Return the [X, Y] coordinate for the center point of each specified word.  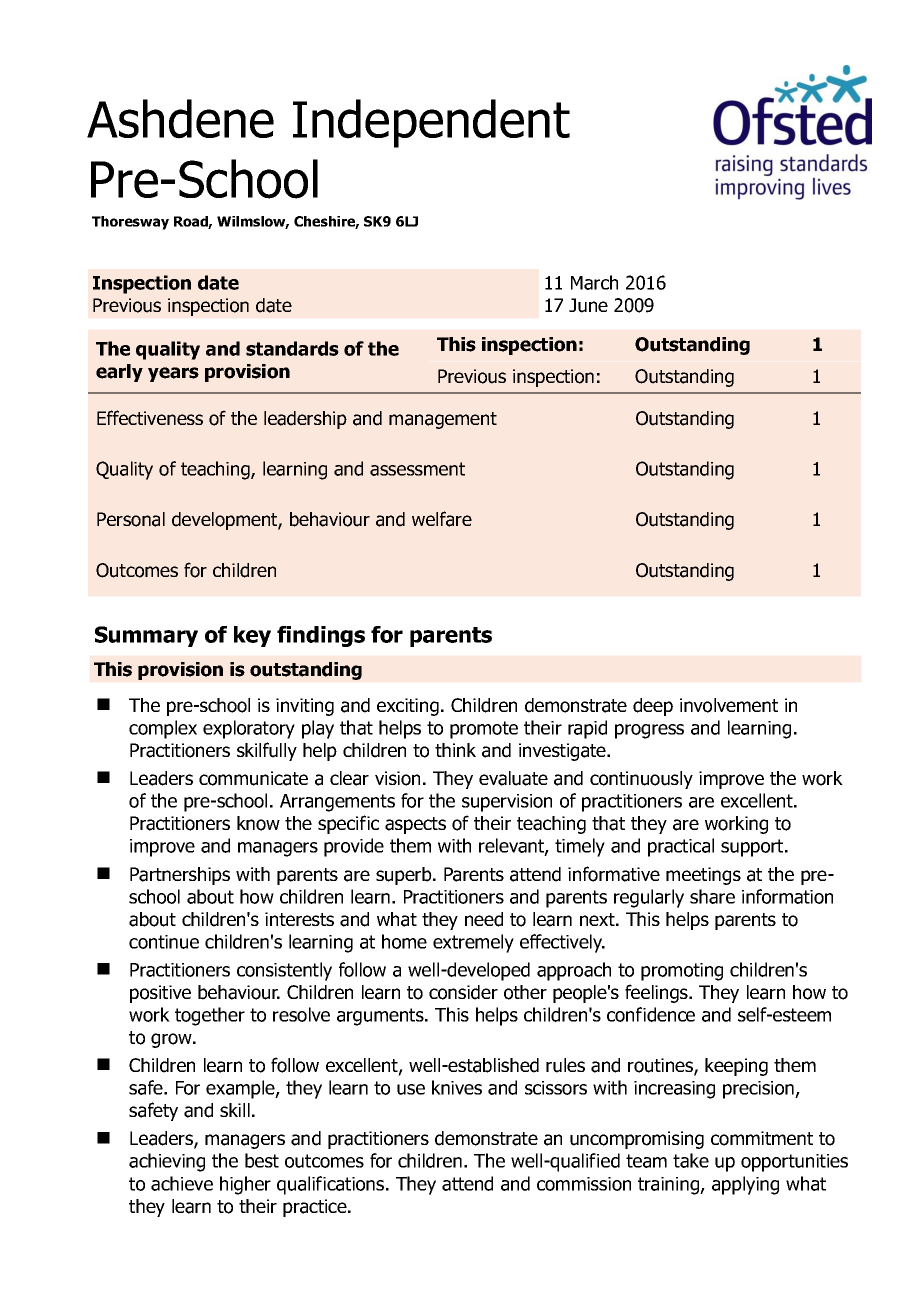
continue [164, 942]
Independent [431, 123]
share [712, 896]
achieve [182, 1183]
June [588, 305]
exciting [408, 707]
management [443, 420]
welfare [442, 519]
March [594, 282]
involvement [729, 705]
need [484, 919]
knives [457, 1087]
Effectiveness [150, 417]
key [252, 636]
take [691, 1160]
